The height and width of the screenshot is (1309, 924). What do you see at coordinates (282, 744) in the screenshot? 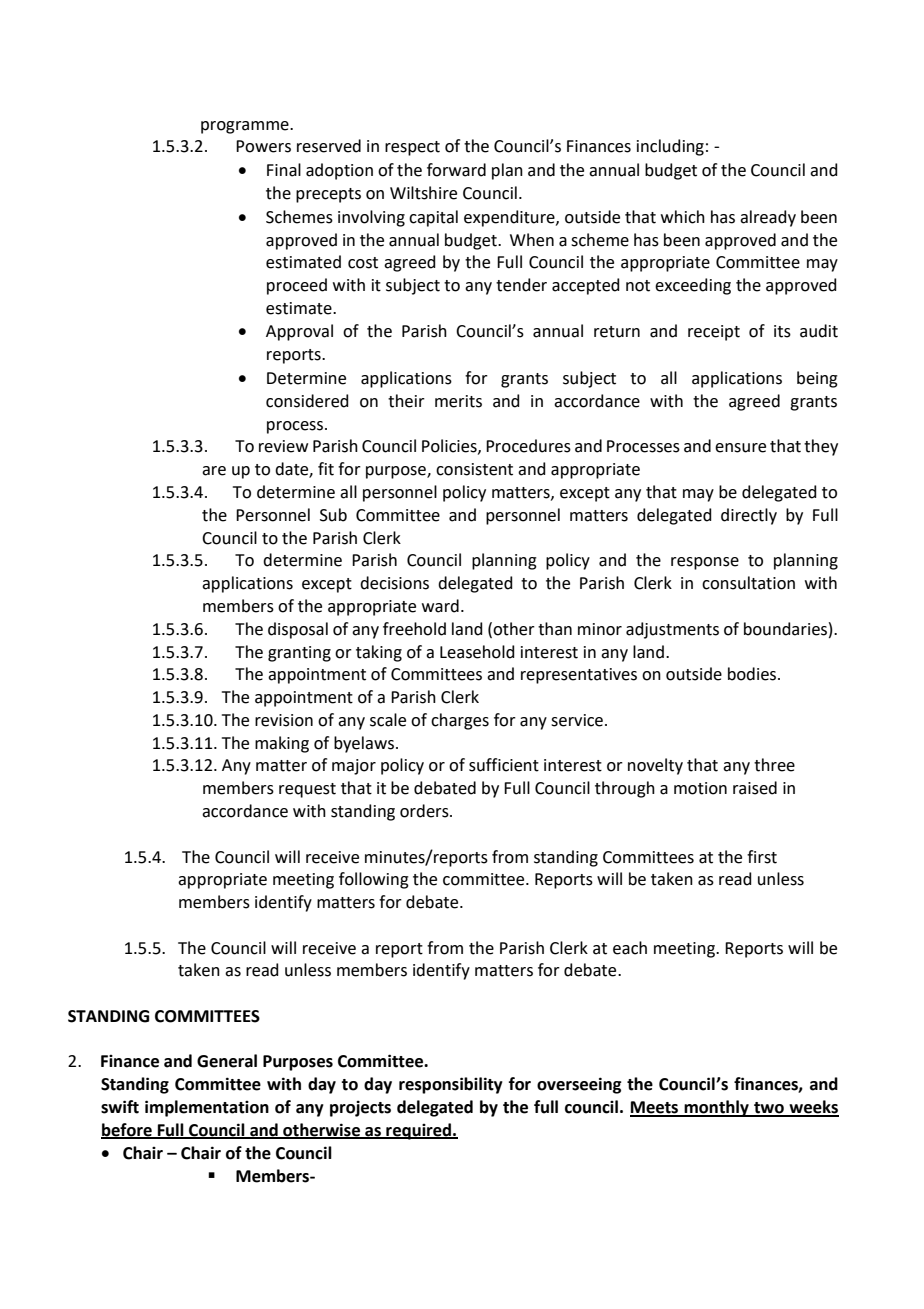
I see `making` at bounding box center [282, 744].
